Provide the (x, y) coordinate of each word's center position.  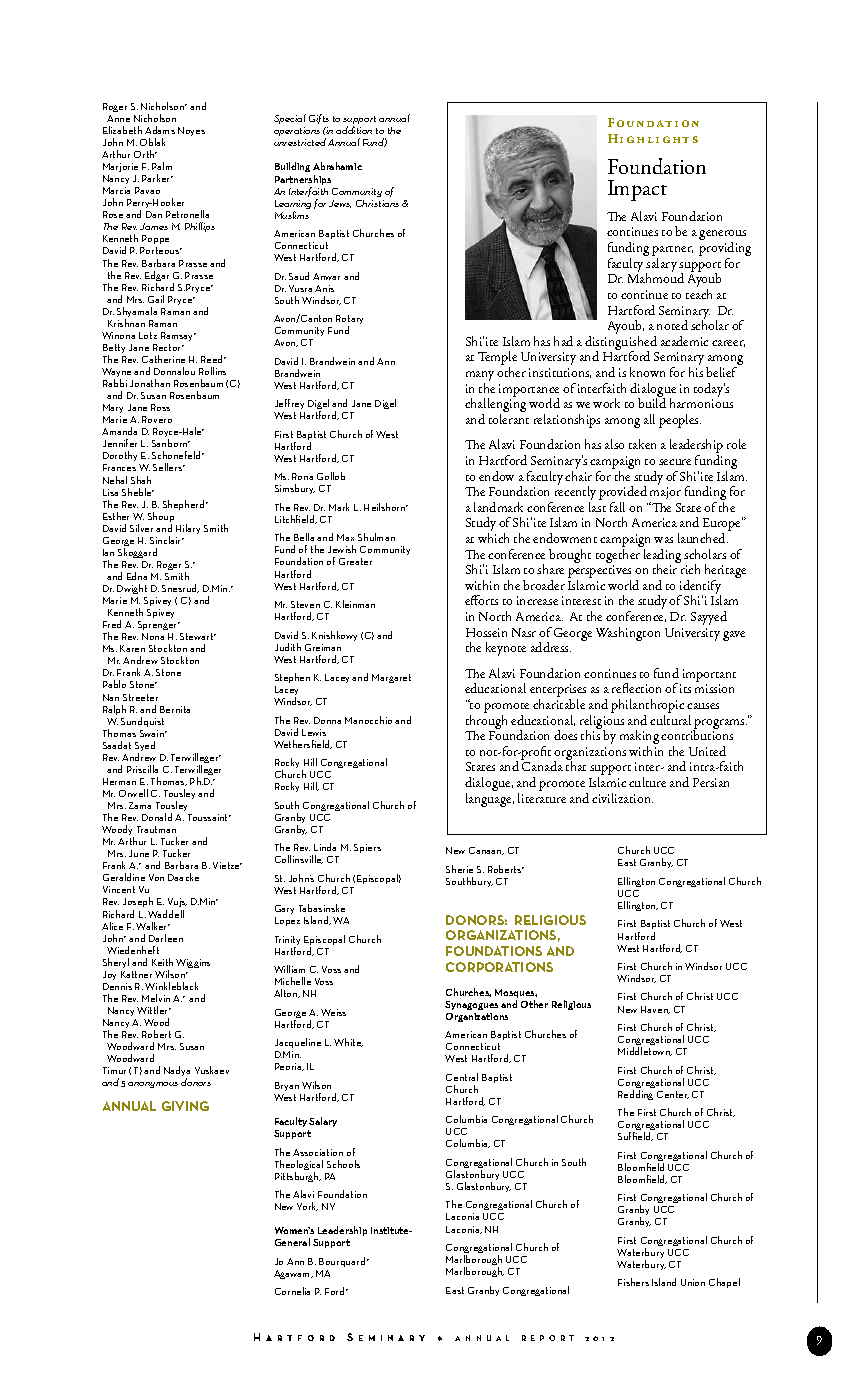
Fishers (633, 1282)
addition (354, 130)
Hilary (188, 529)
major (665, 495)
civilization (622, 798)
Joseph (138, 904)
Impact (637, 190)
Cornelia (292, 1291)
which (493, 538)
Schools (343, 1164)
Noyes (191, 131)
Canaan (486, 851)
